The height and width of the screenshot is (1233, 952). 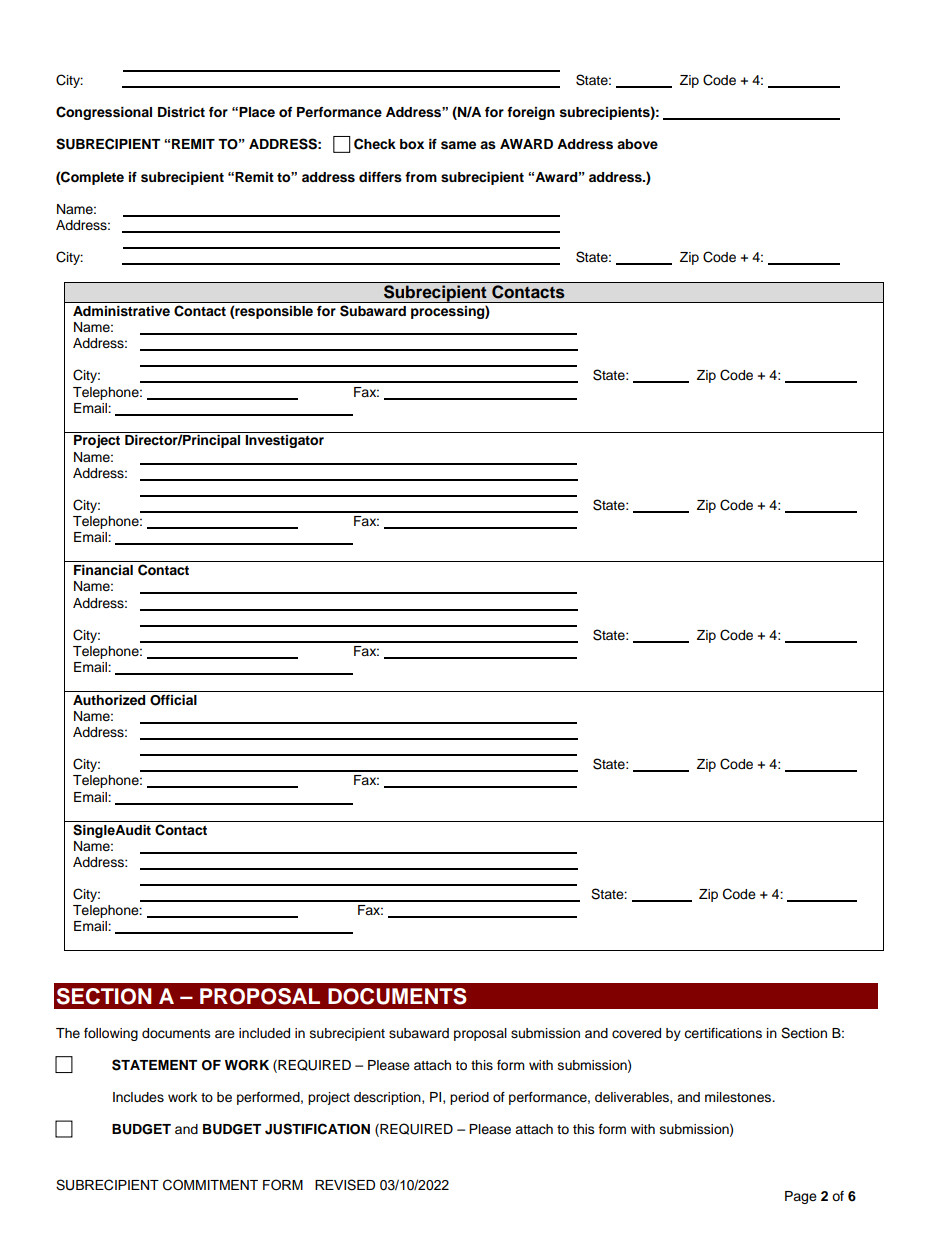 What do you see at coordinates (739, 1097) in the screenshot?
I see `milestones` at bounding box center [739, 1097].
